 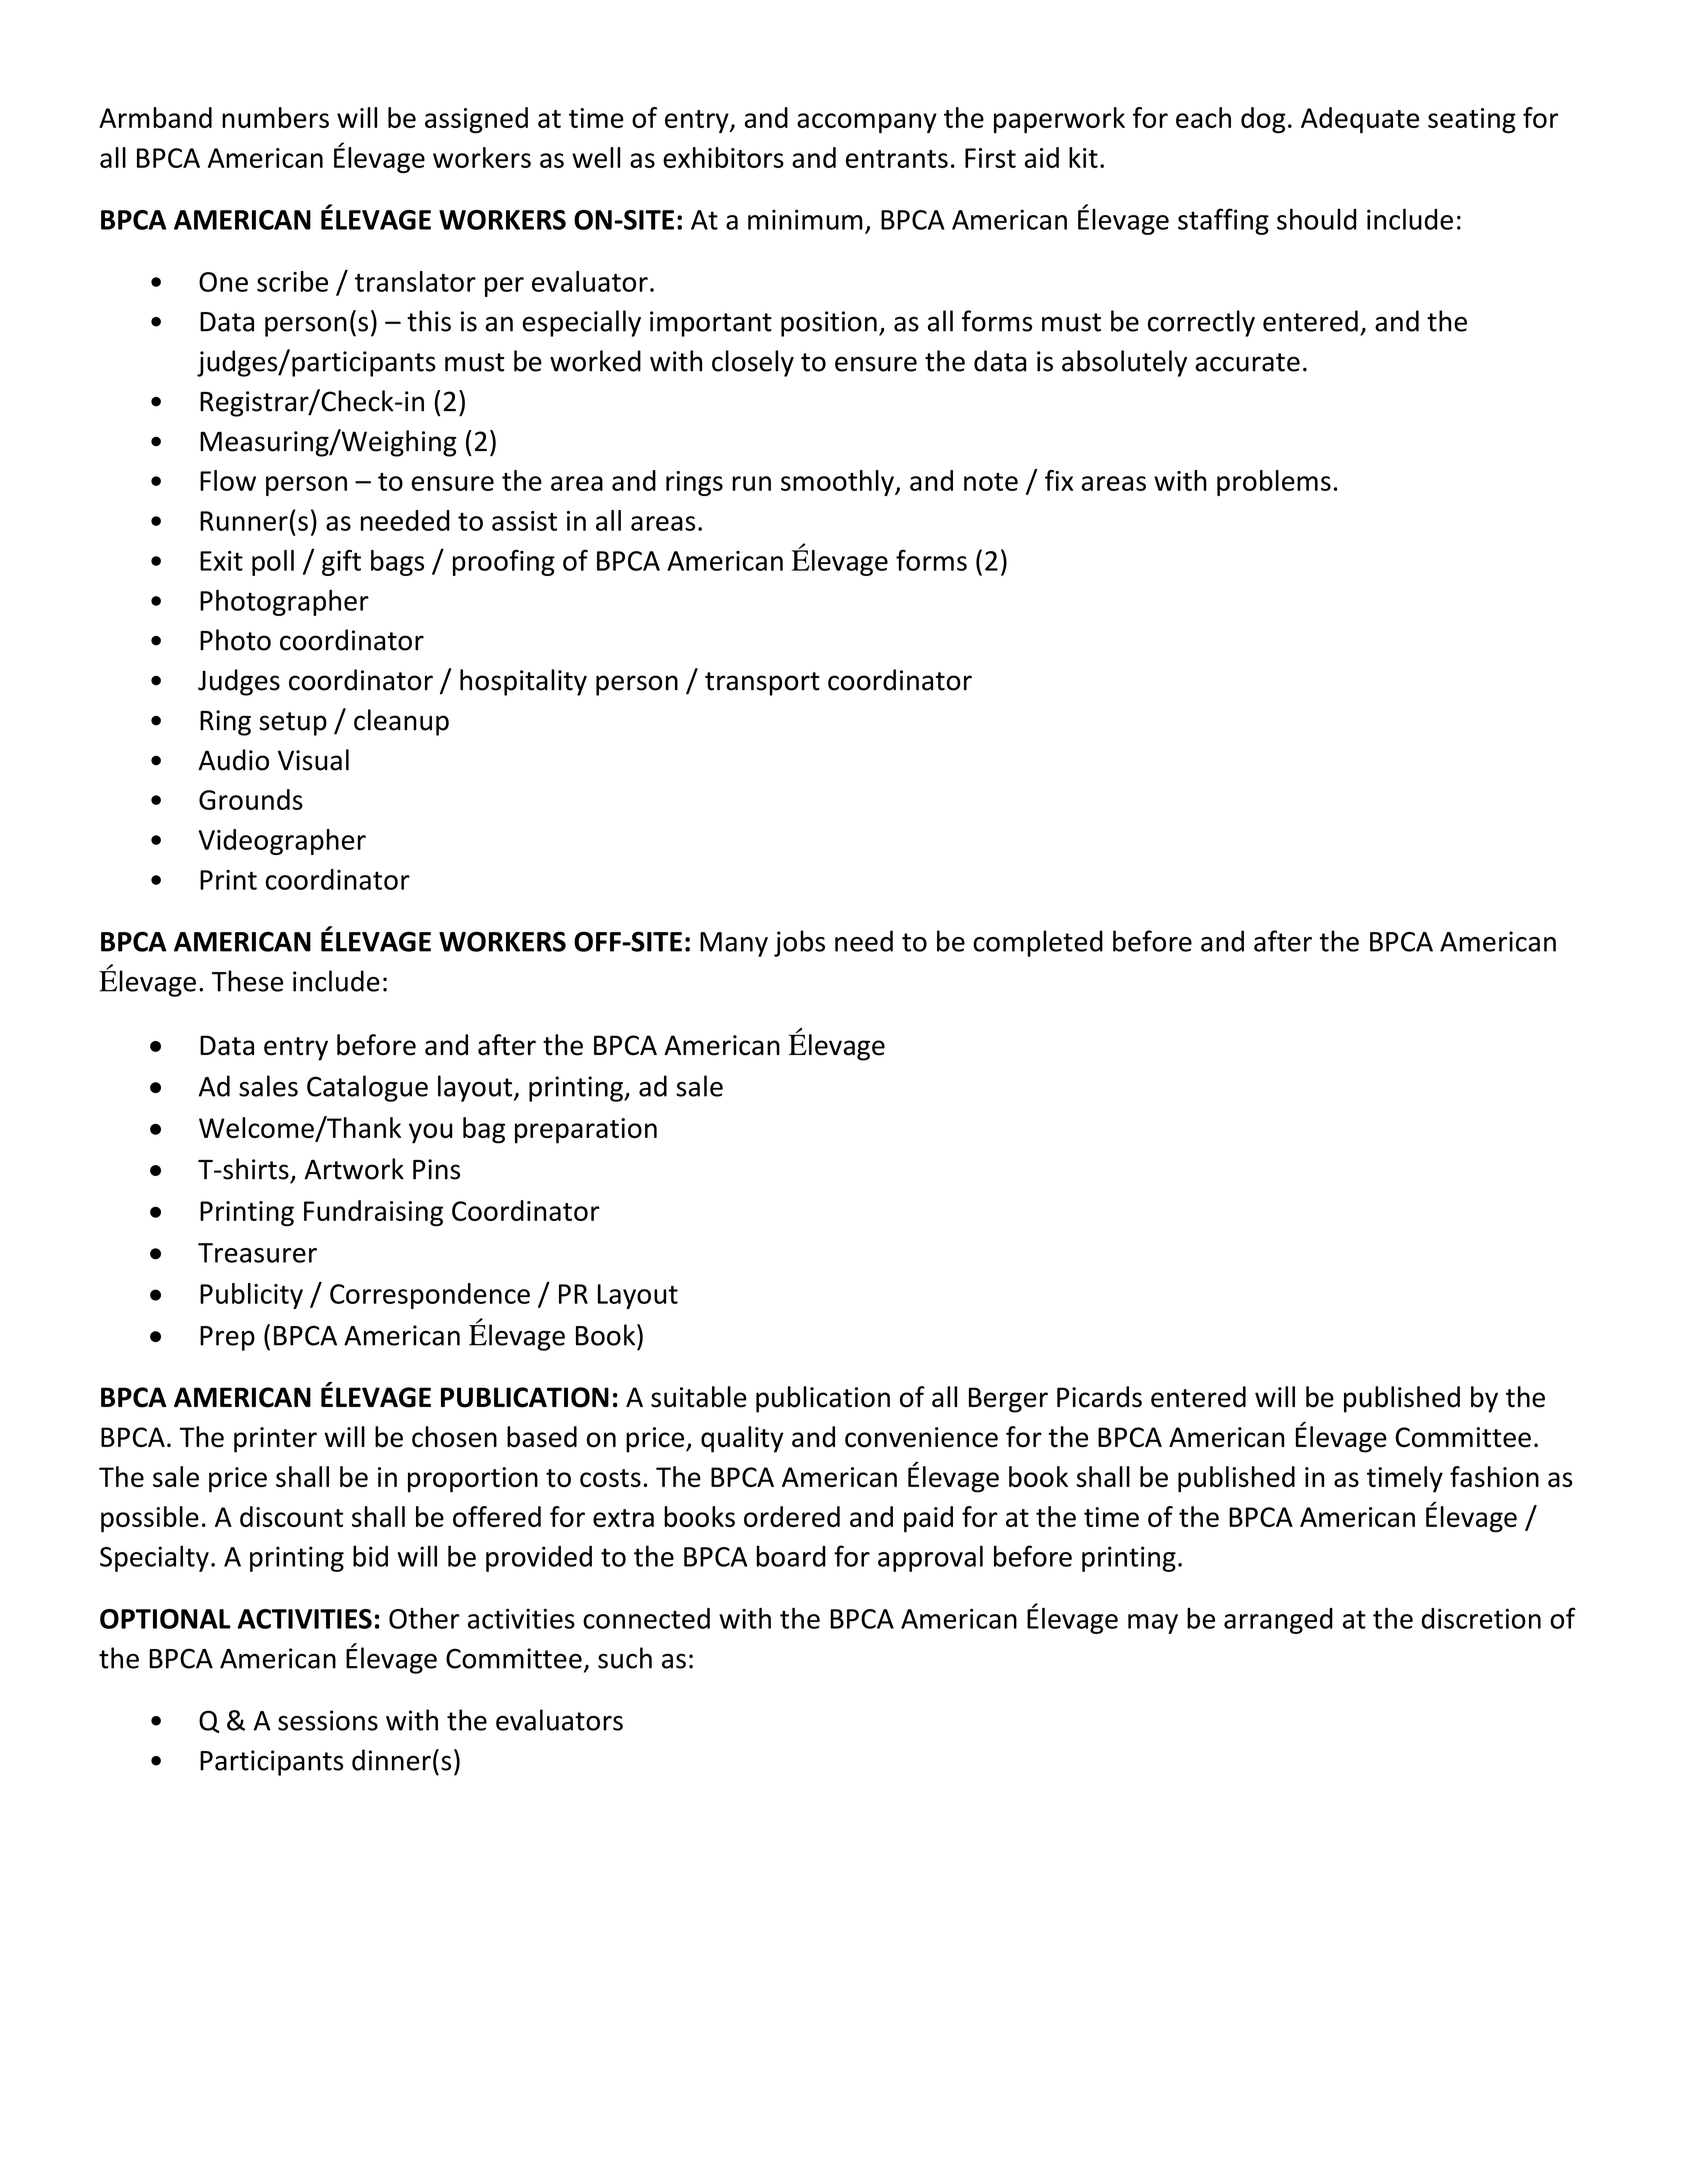 I want to click on Publicity, so click(x=251, y=1296).
